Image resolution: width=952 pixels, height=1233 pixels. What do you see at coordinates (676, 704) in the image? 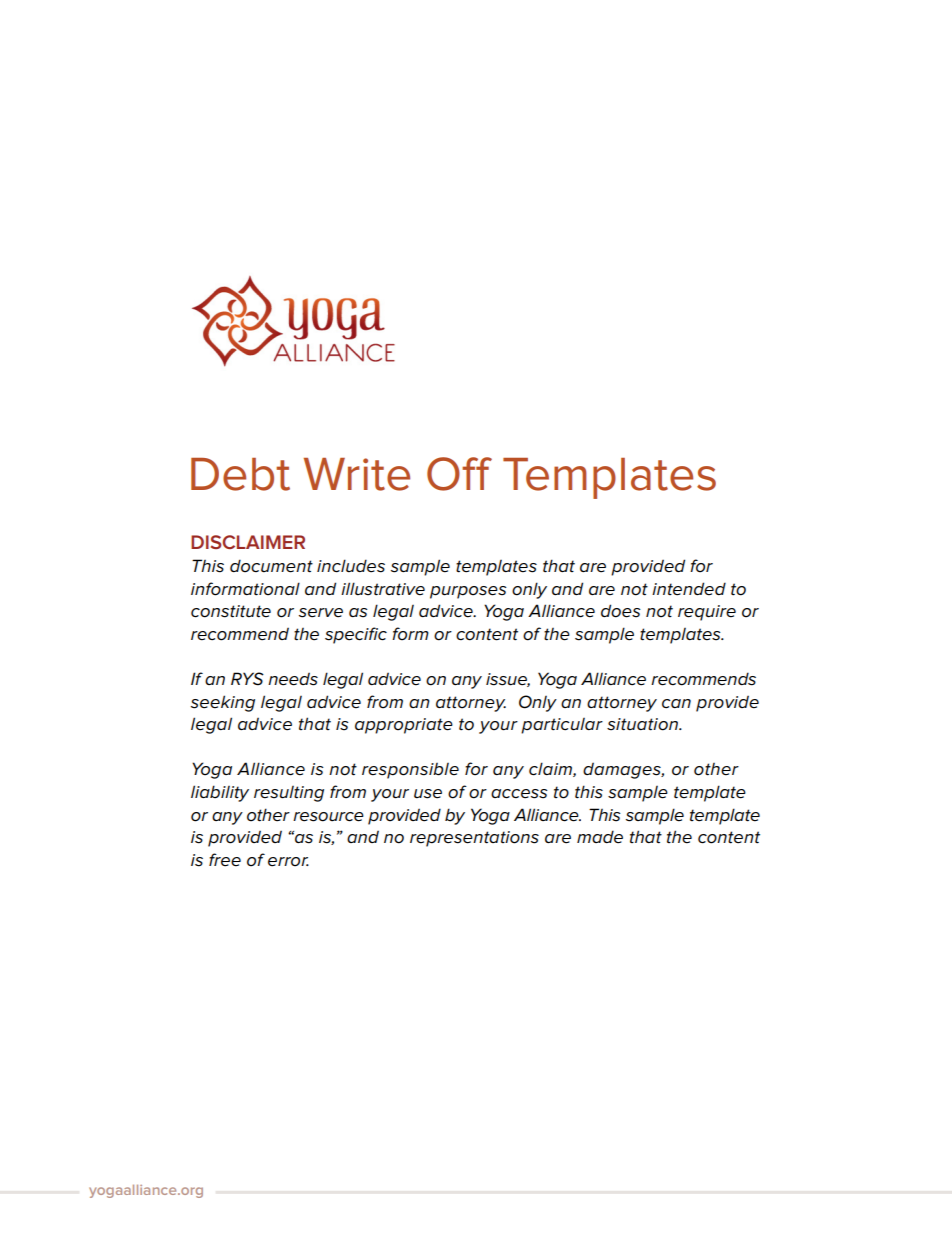
I see `can` at bounding box center [676, 704].
